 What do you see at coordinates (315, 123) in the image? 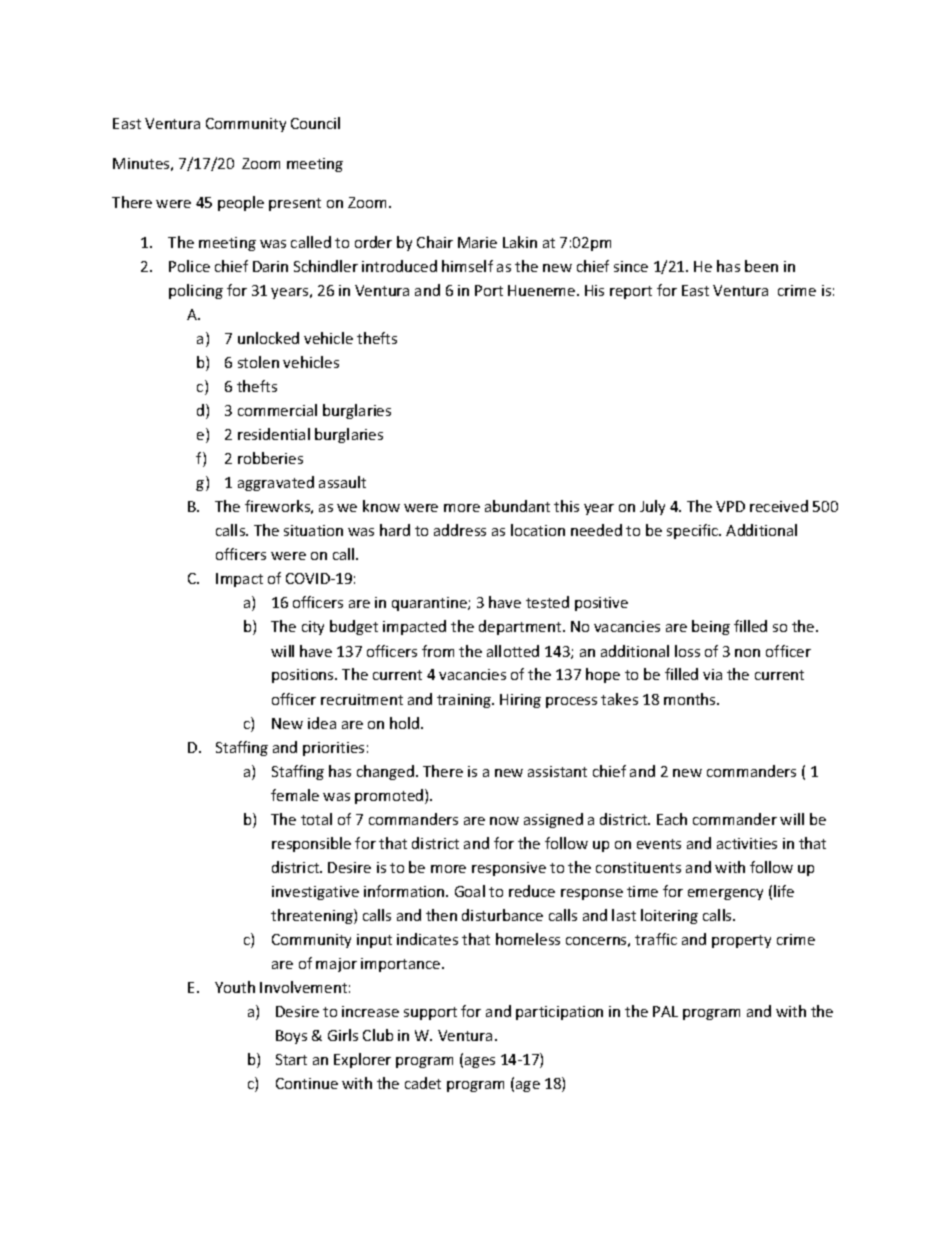
I see `Council` at bounding box center [315, 123].
